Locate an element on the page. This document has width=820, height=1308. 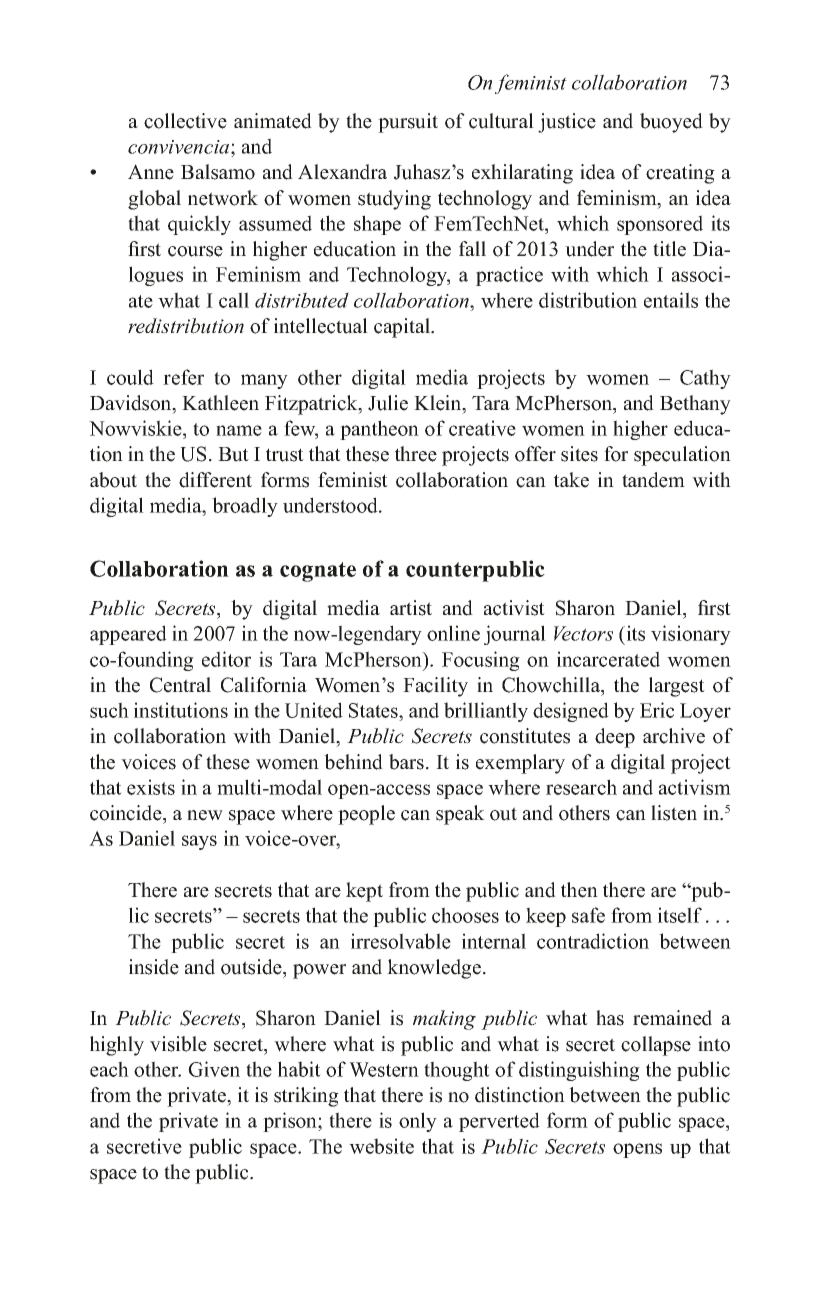
itself is located at coordinates (680, 915).
